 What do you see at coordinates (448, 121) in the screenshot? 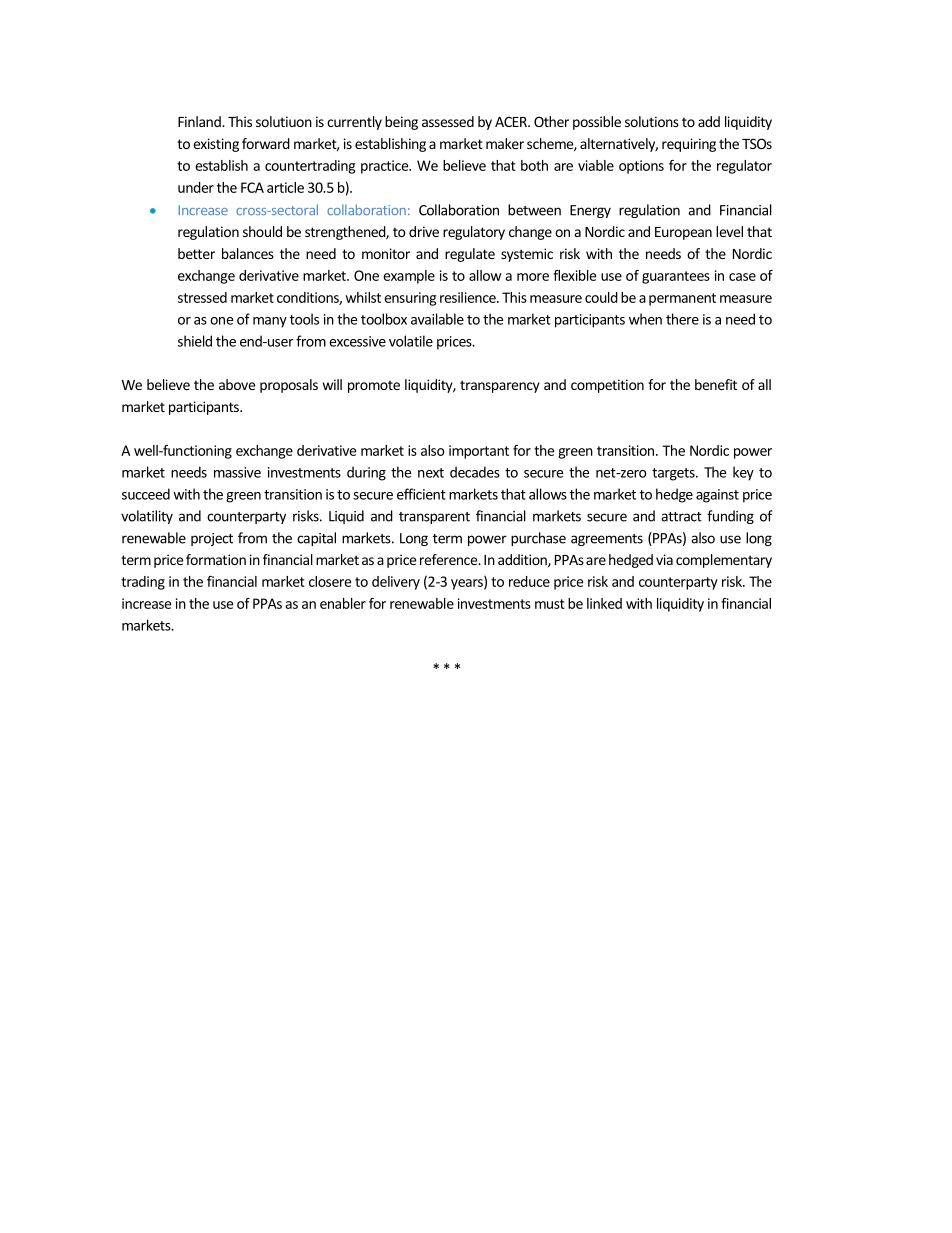
I see `assessed` at bounding box center [448, 121].
